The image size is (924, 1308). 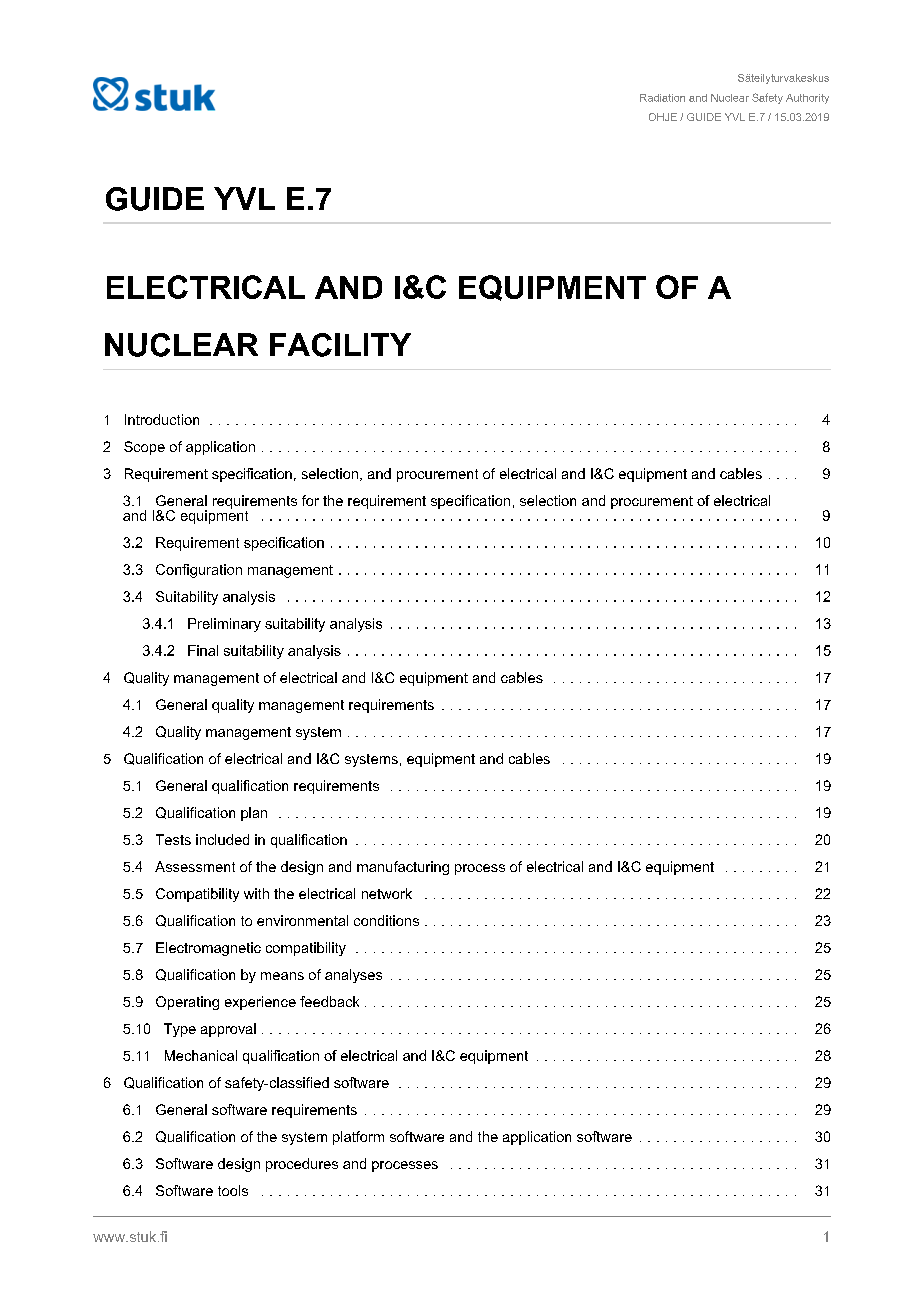 I want to click on Final, so click(x=203, y=650).
